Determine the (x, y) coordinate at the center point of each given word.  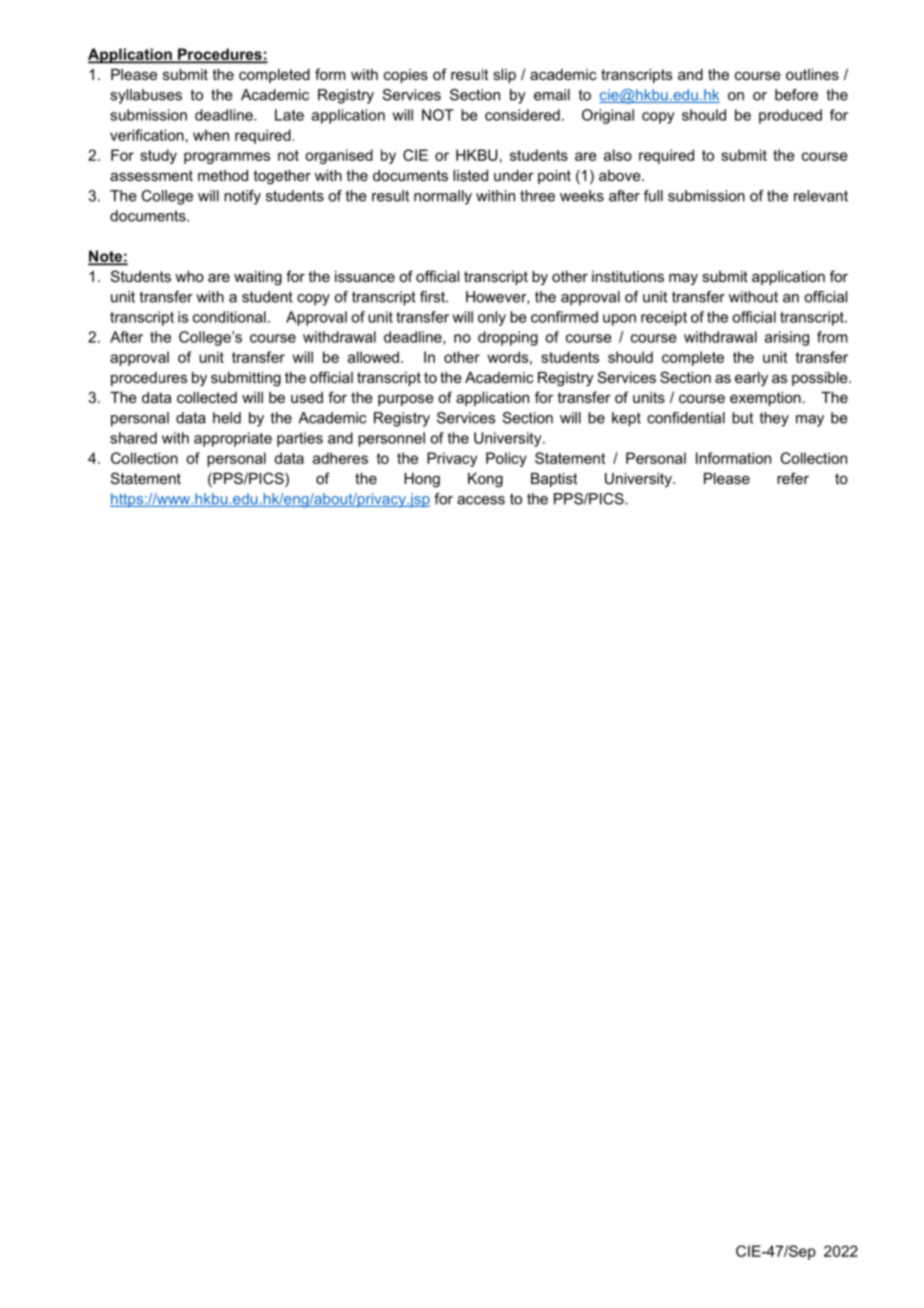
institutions (628, 276)
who (189, 276)
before (796, 95)
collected (207, 397)
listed (470, 175)
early (751, 379)
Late (289, 115)
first (433, 297)
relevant (821, 196)
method (223, 175)
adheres (340, 458)
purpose (406, 400)
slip (504, 76)
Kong (485, 480)
